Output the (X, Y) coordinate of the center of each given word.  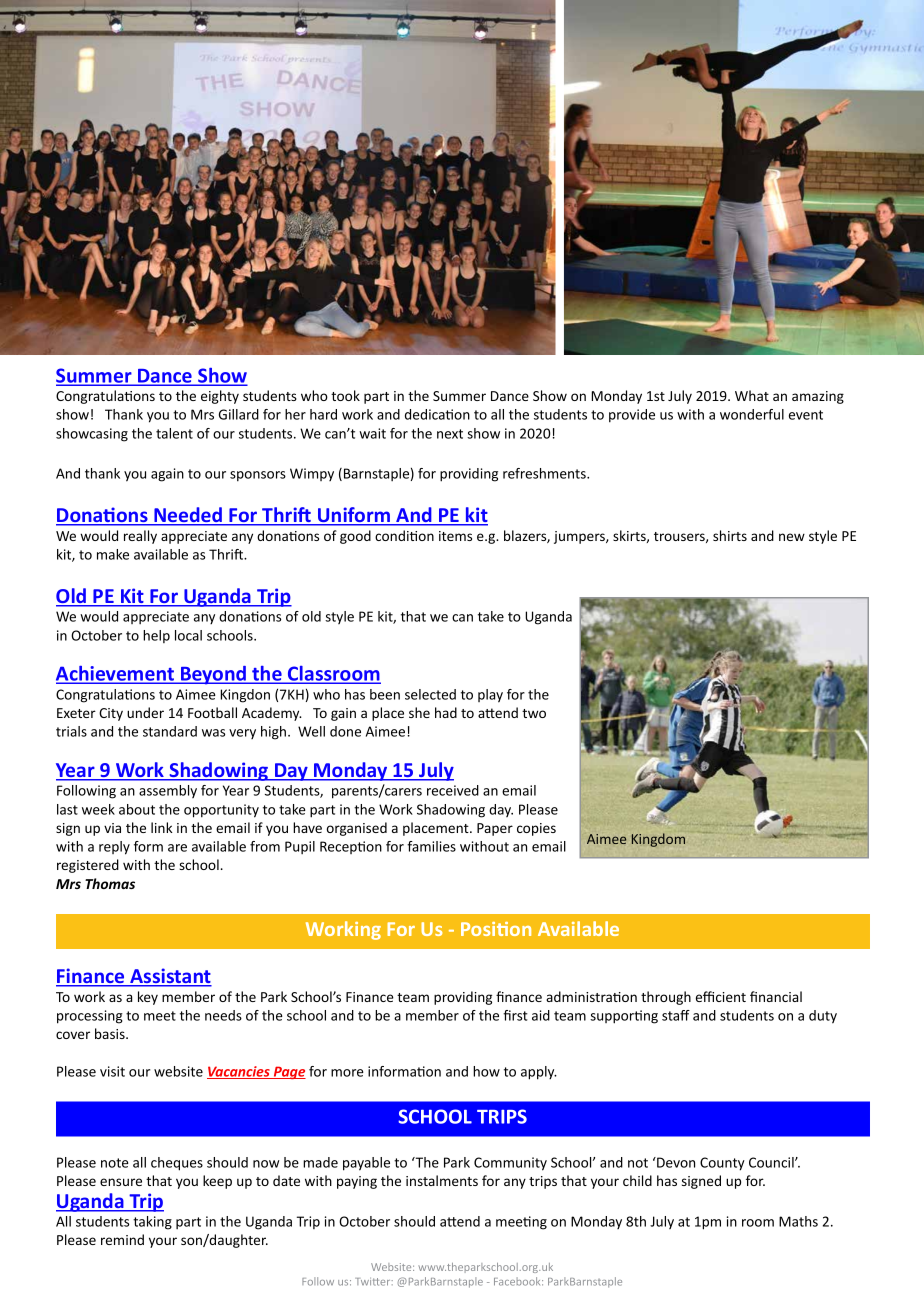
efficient (721, 996)
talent (174, 433)
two (534, 713)
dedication (437, 414)
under (145, 712)
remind (122, 1239)
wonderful (752, 414)
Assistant (170, 977)
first (515, 1015)
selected (430, 694)
